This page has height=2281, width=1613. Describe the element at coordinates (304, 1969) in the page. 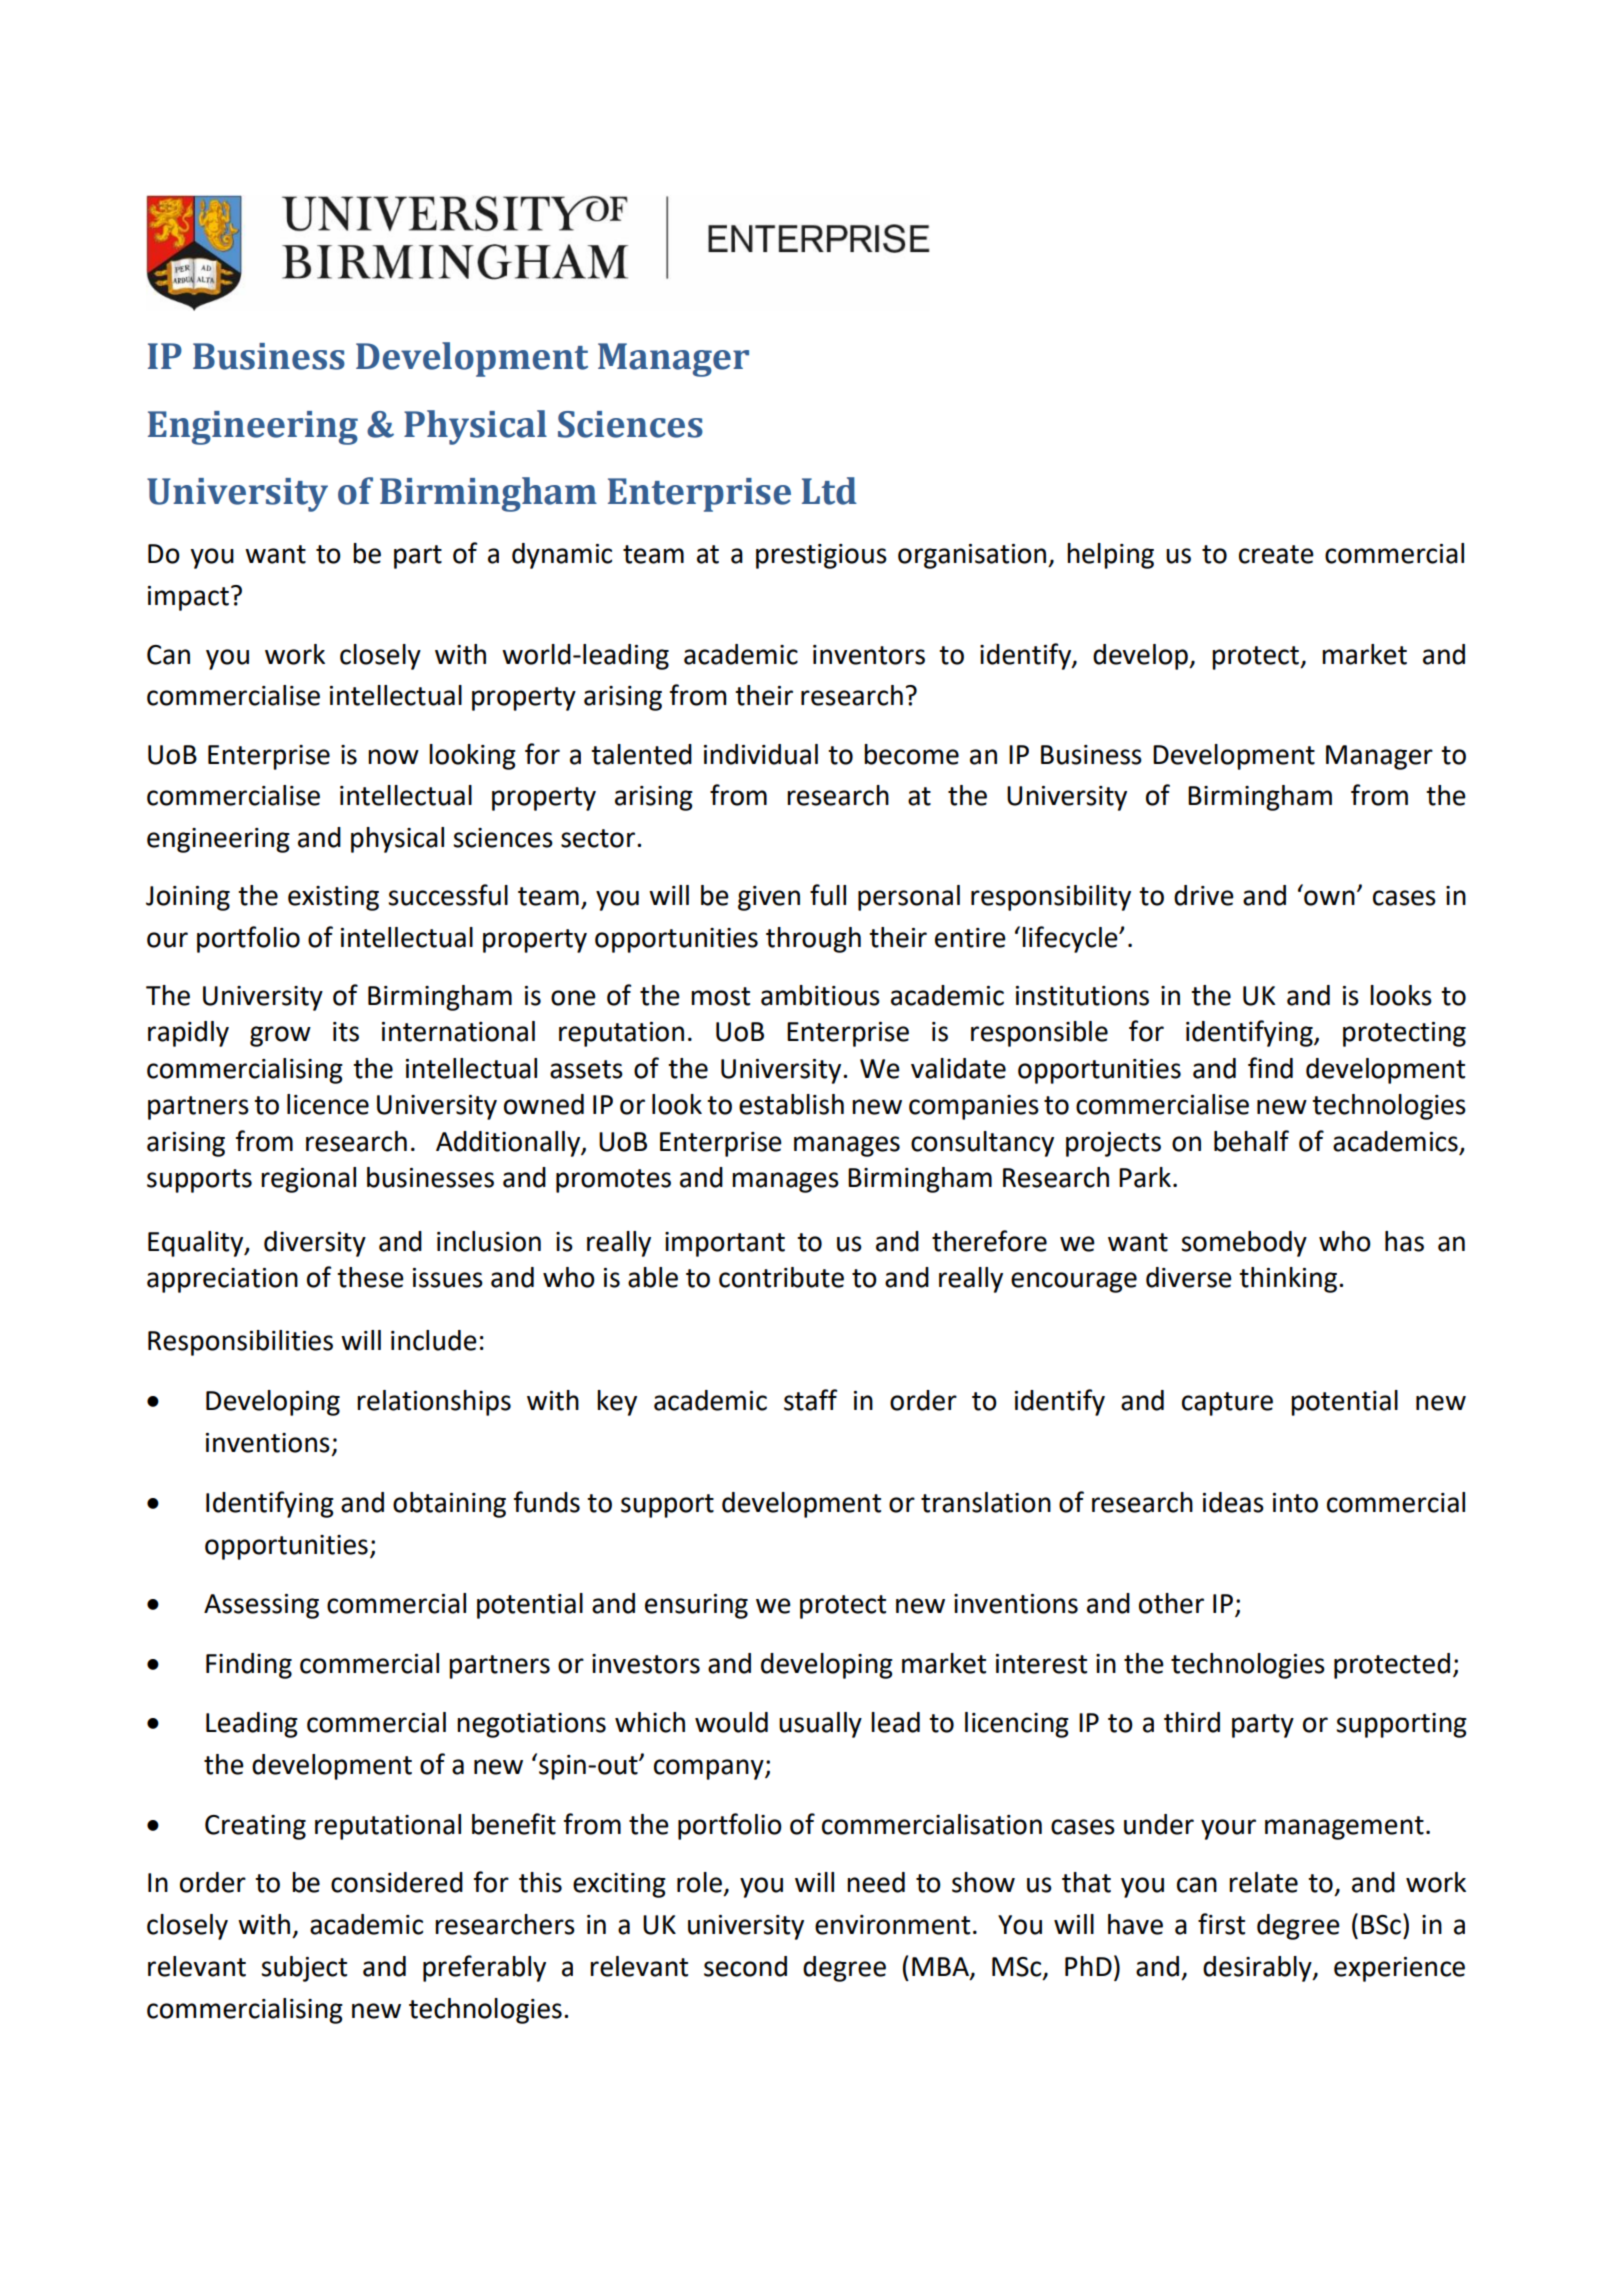

I see `subject` at that location.
